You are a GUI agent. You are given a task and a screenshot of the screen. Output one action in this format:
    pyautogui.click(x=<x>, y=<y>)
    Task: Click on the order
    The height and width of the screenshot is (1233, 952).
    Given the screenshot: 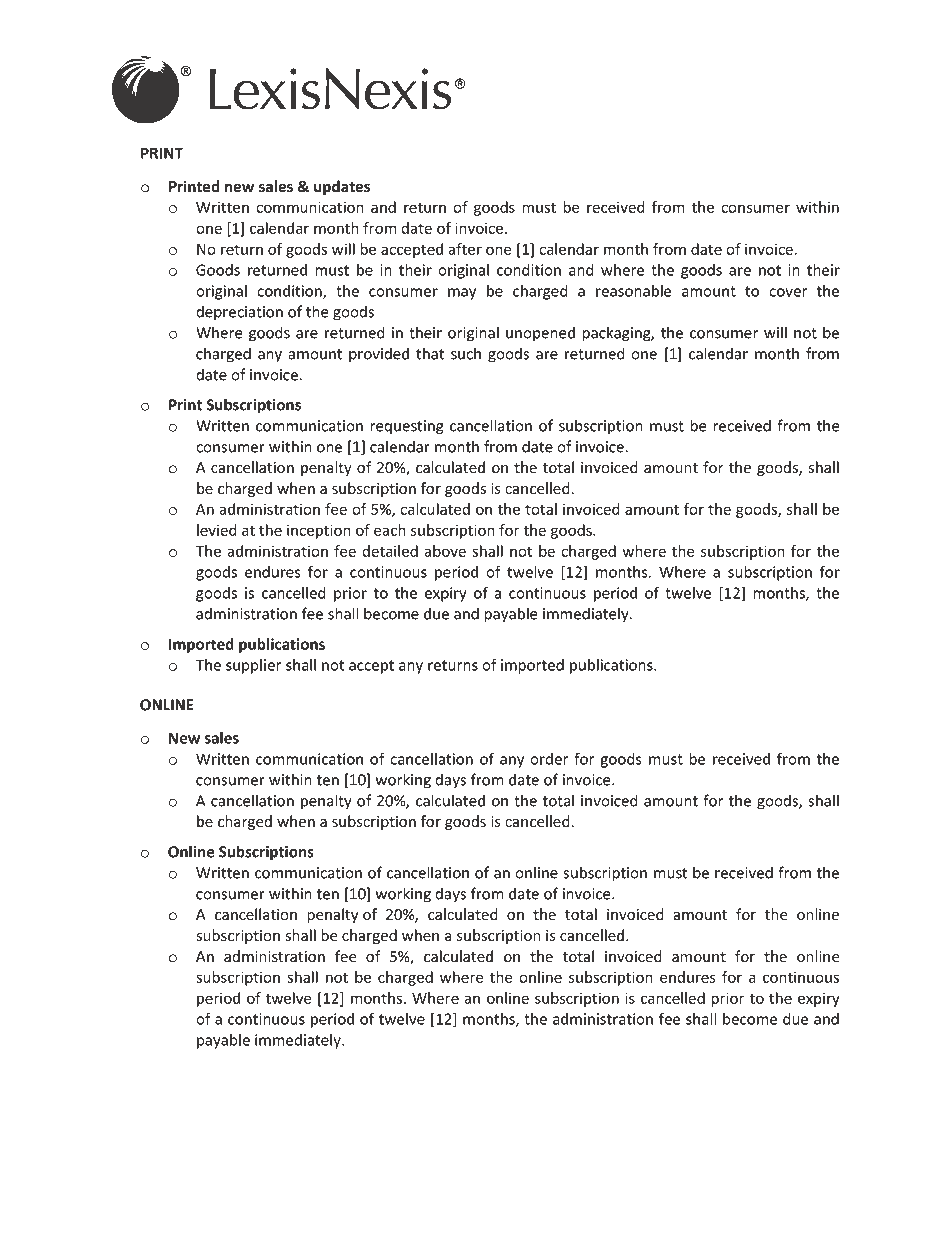 What is the action you would take?
    pyautogui.click(x=549, y=759)
